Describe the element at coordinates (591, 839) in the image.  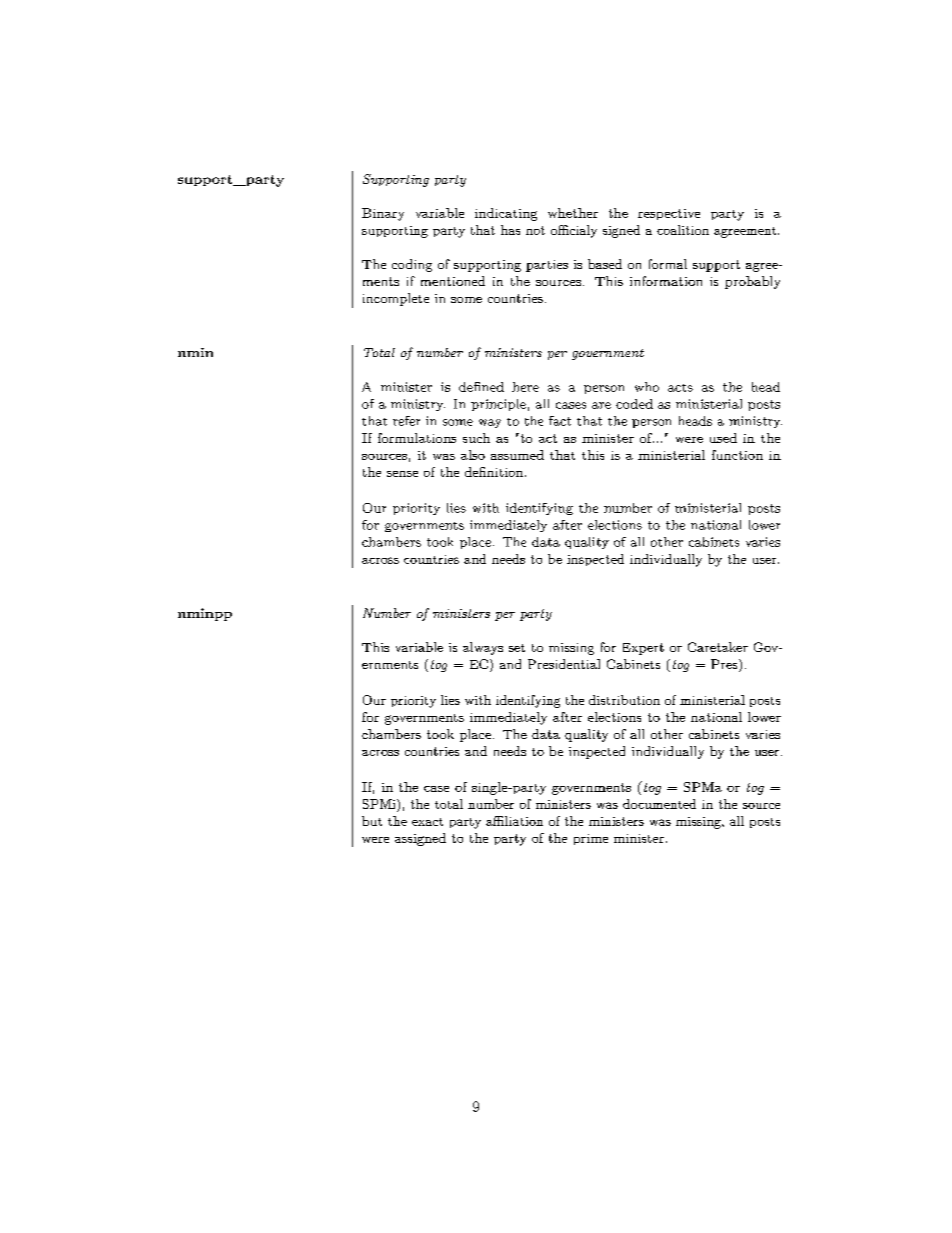
I see `prime` at that location.
